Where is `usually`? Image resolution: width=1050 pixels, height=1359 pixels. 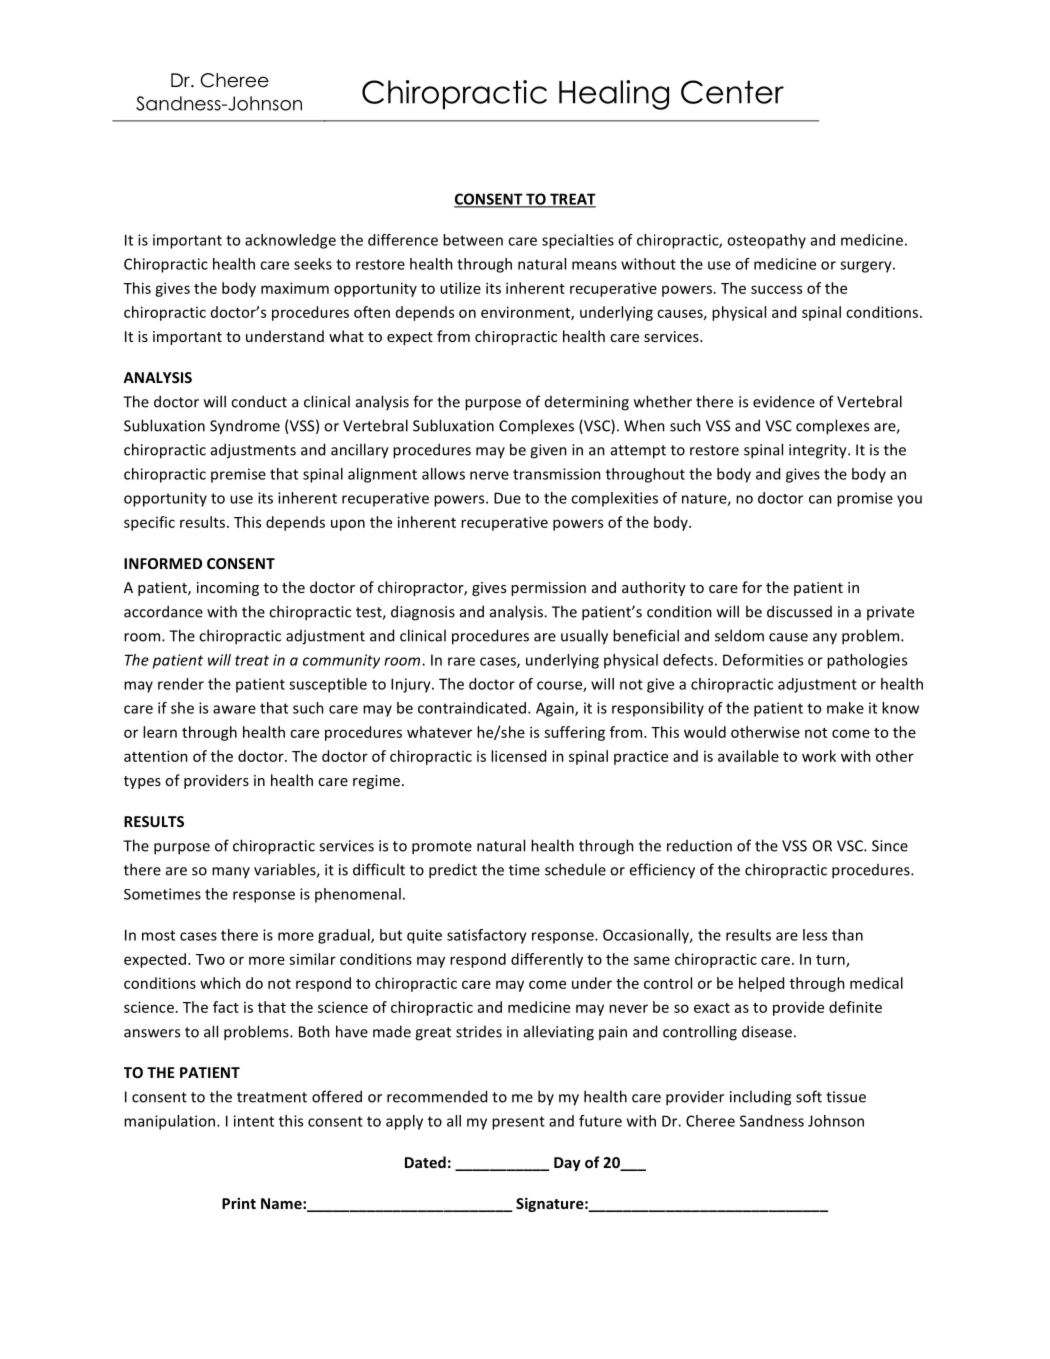 usually is located at coordinates (584, 637).
